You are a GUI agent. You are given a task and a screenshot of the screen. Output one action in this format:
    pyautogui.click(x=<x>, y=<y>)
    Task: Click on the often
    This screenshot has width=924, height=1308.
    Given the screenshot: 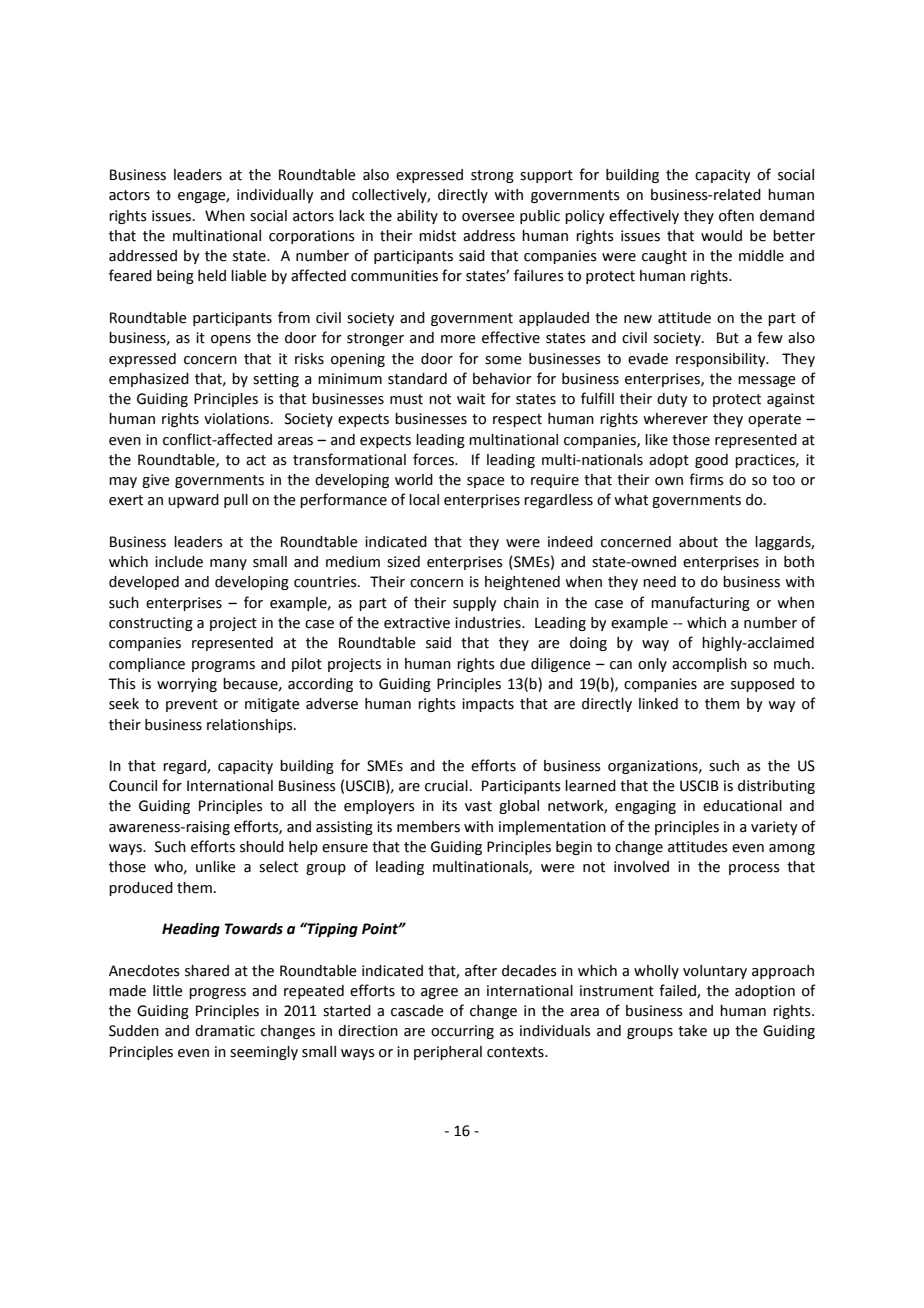 What is the action you would take?
    pyautogui.click(x=736, y=215)
